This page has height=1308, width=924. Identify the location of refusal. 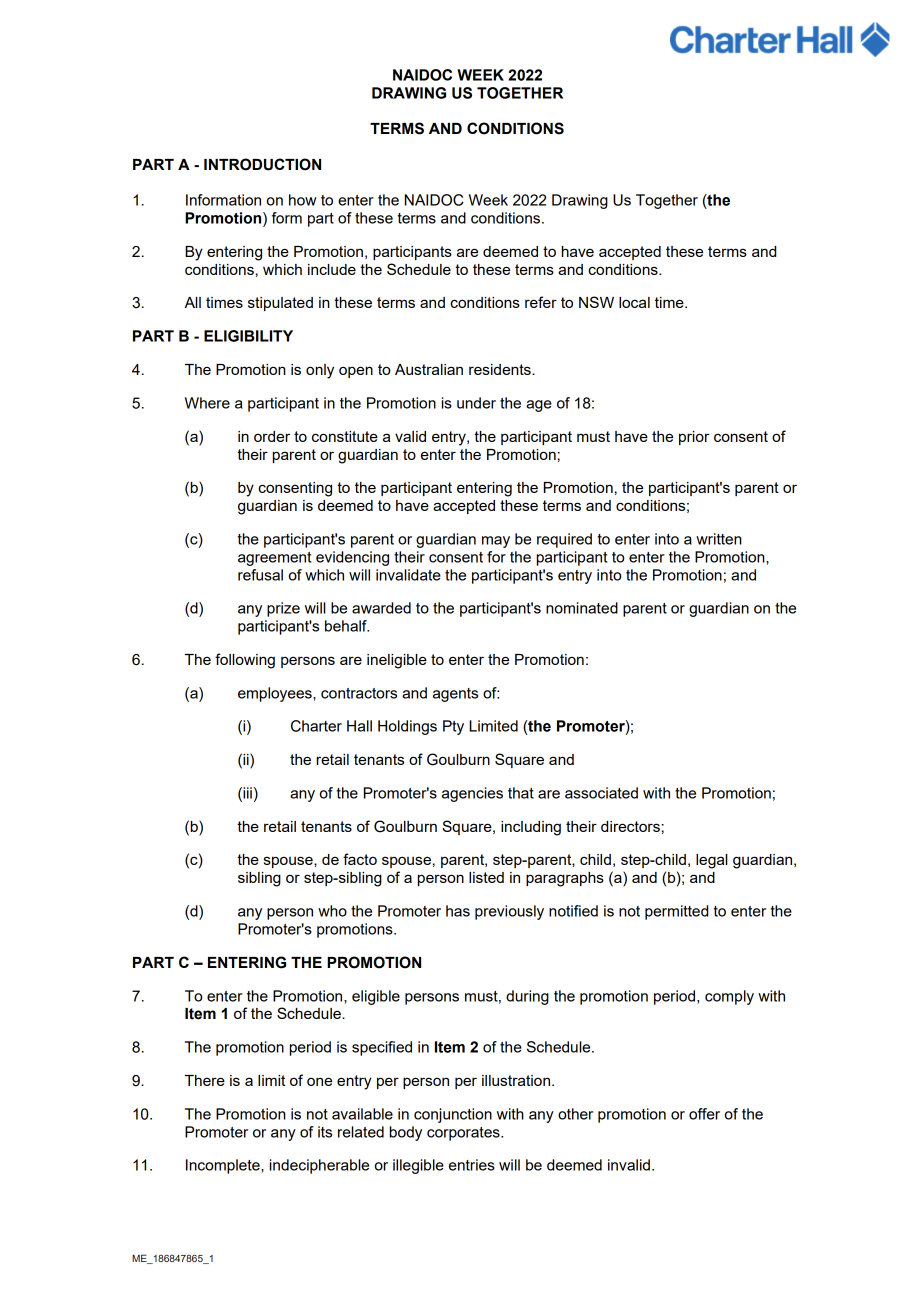
(260, 575).
